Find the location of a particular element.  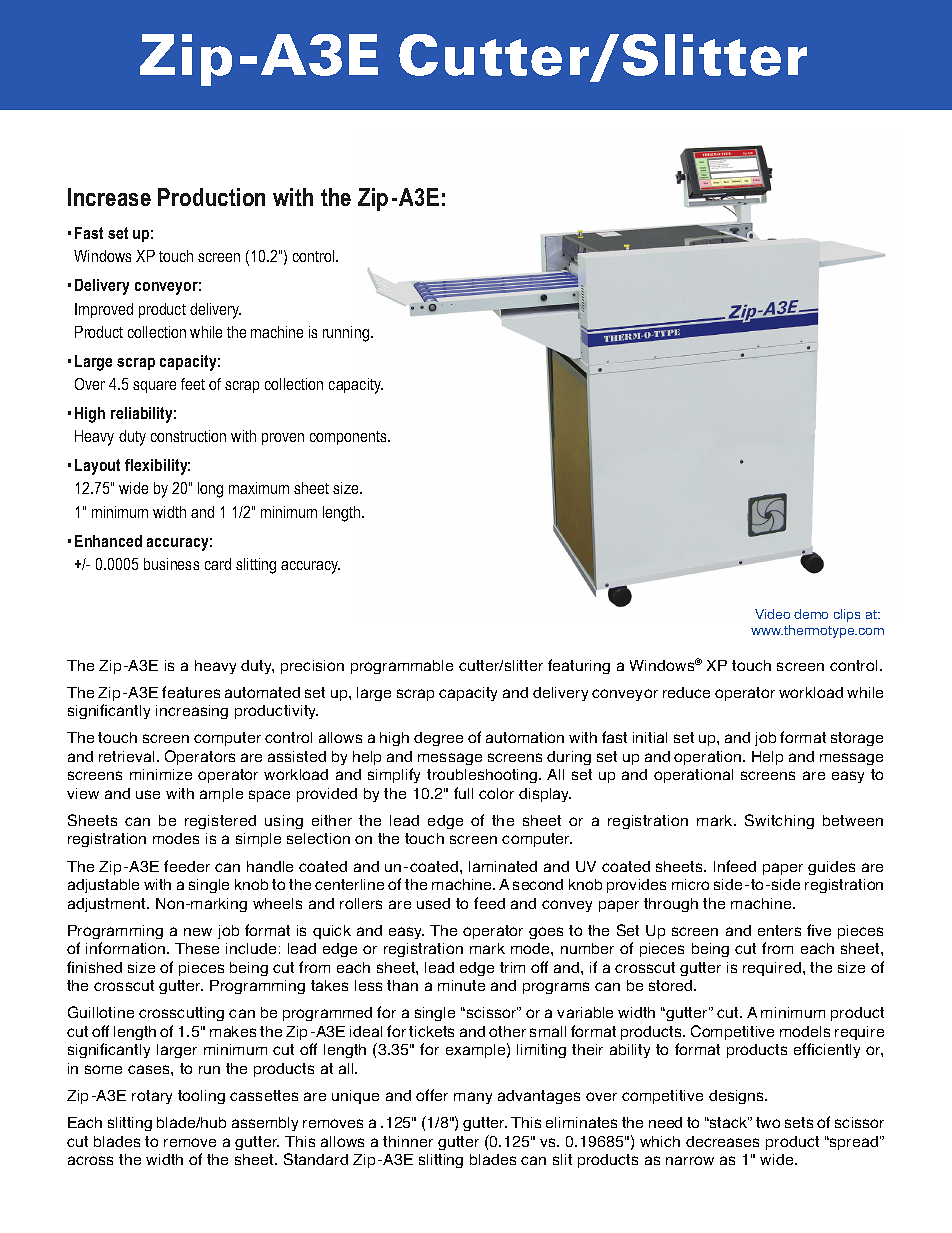

many is located at coordinates (473, 1098).
